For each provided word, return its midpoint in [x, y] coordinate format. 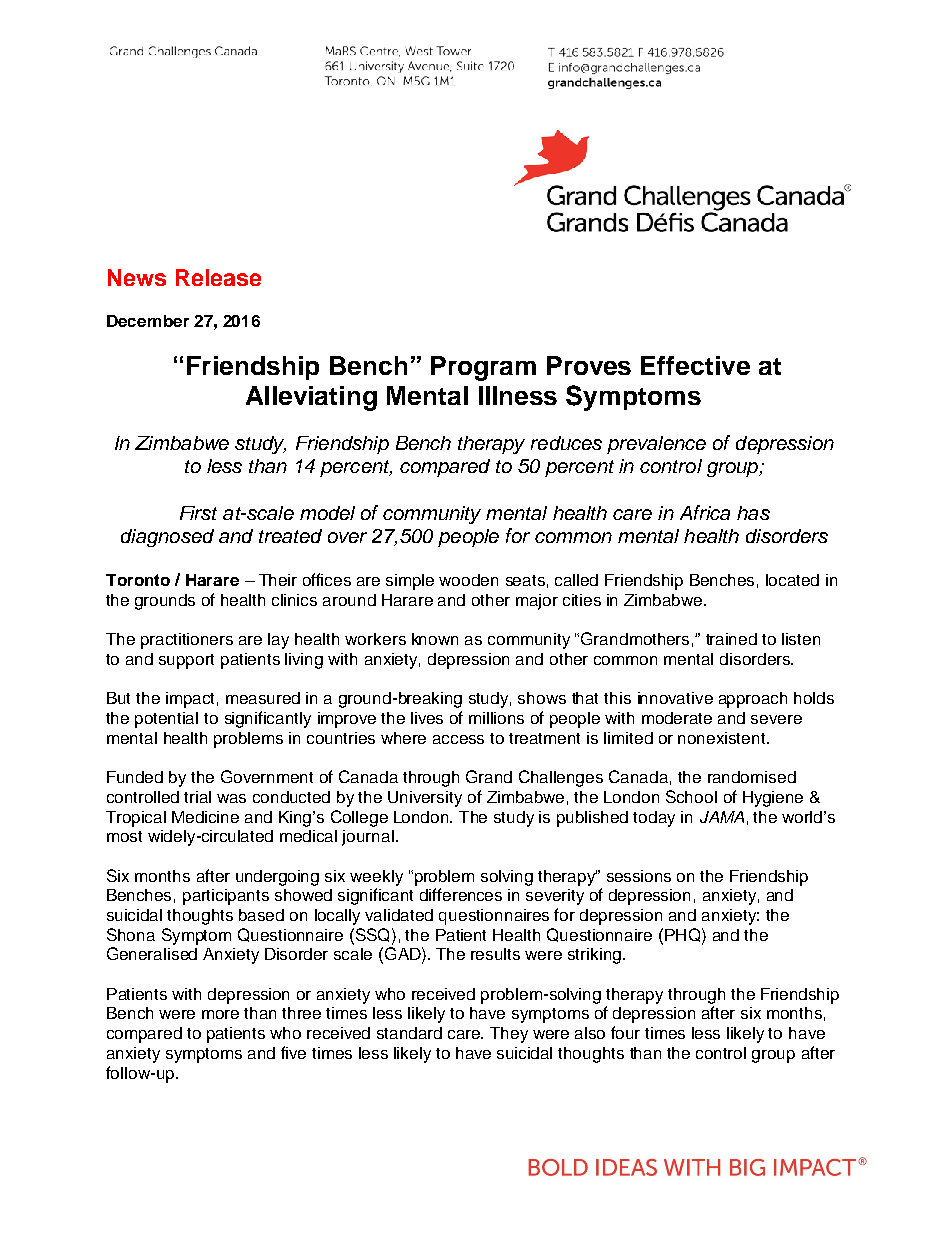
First [198, 513]
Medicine [205, 817]
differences [461, 894]
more [220, 1014]
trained [731, 639]
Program [483, 368]
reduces [566, 443]
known [435, 639]
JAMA [722, 817]
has [753, 513]
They [509, 1035]
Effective [695, 365]
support [186, 661]
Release [218, 277]
